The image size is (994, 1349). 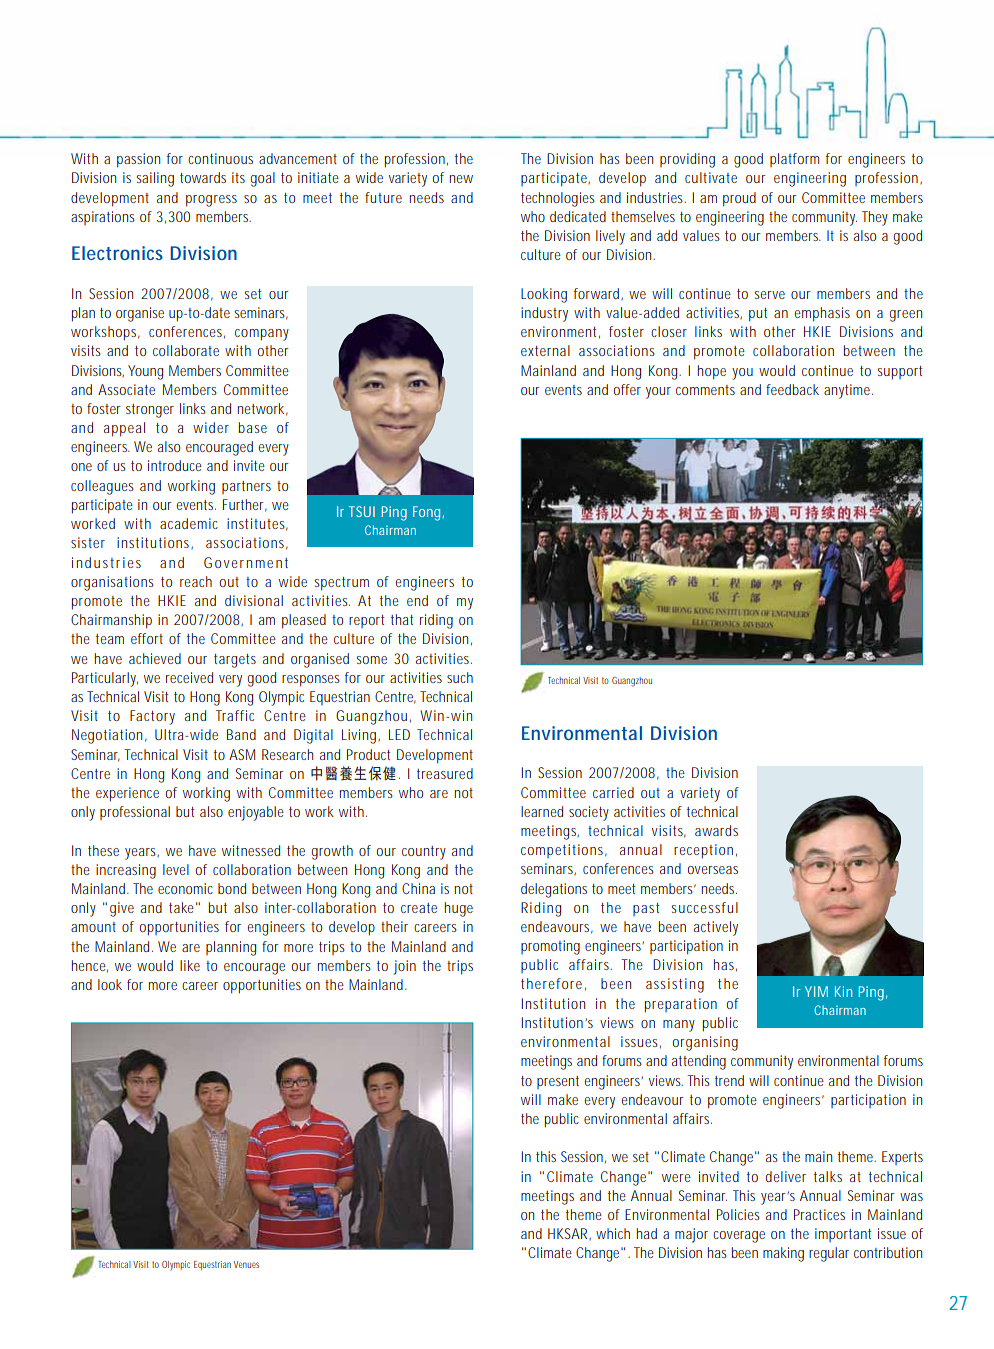 What do you see at coordinates (175, 465) in the screenshot?
I see `introduce` at bounding box center [175, 465].
